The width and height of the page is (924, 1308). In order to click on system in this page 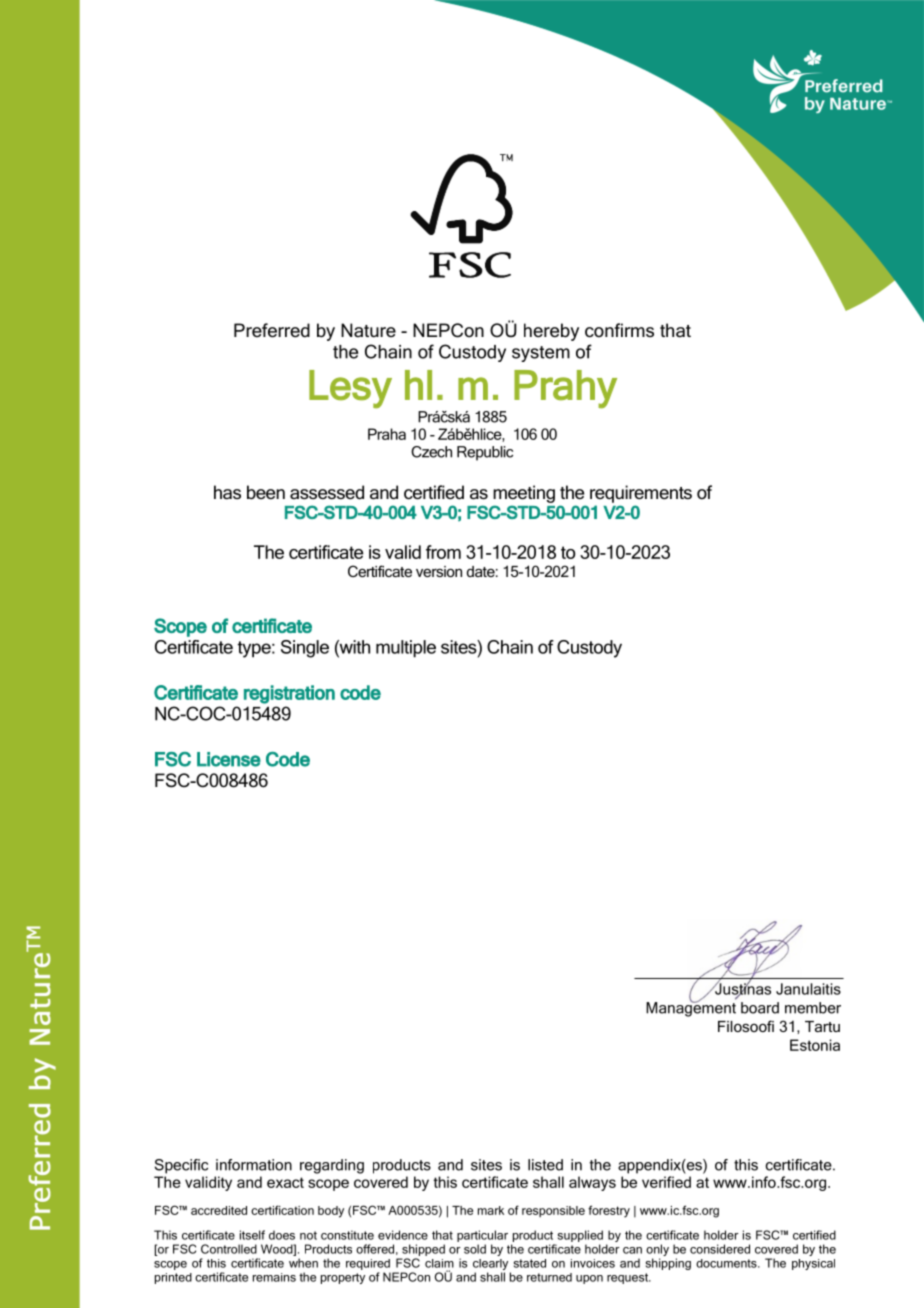, I will do `click(541, 354)`.
